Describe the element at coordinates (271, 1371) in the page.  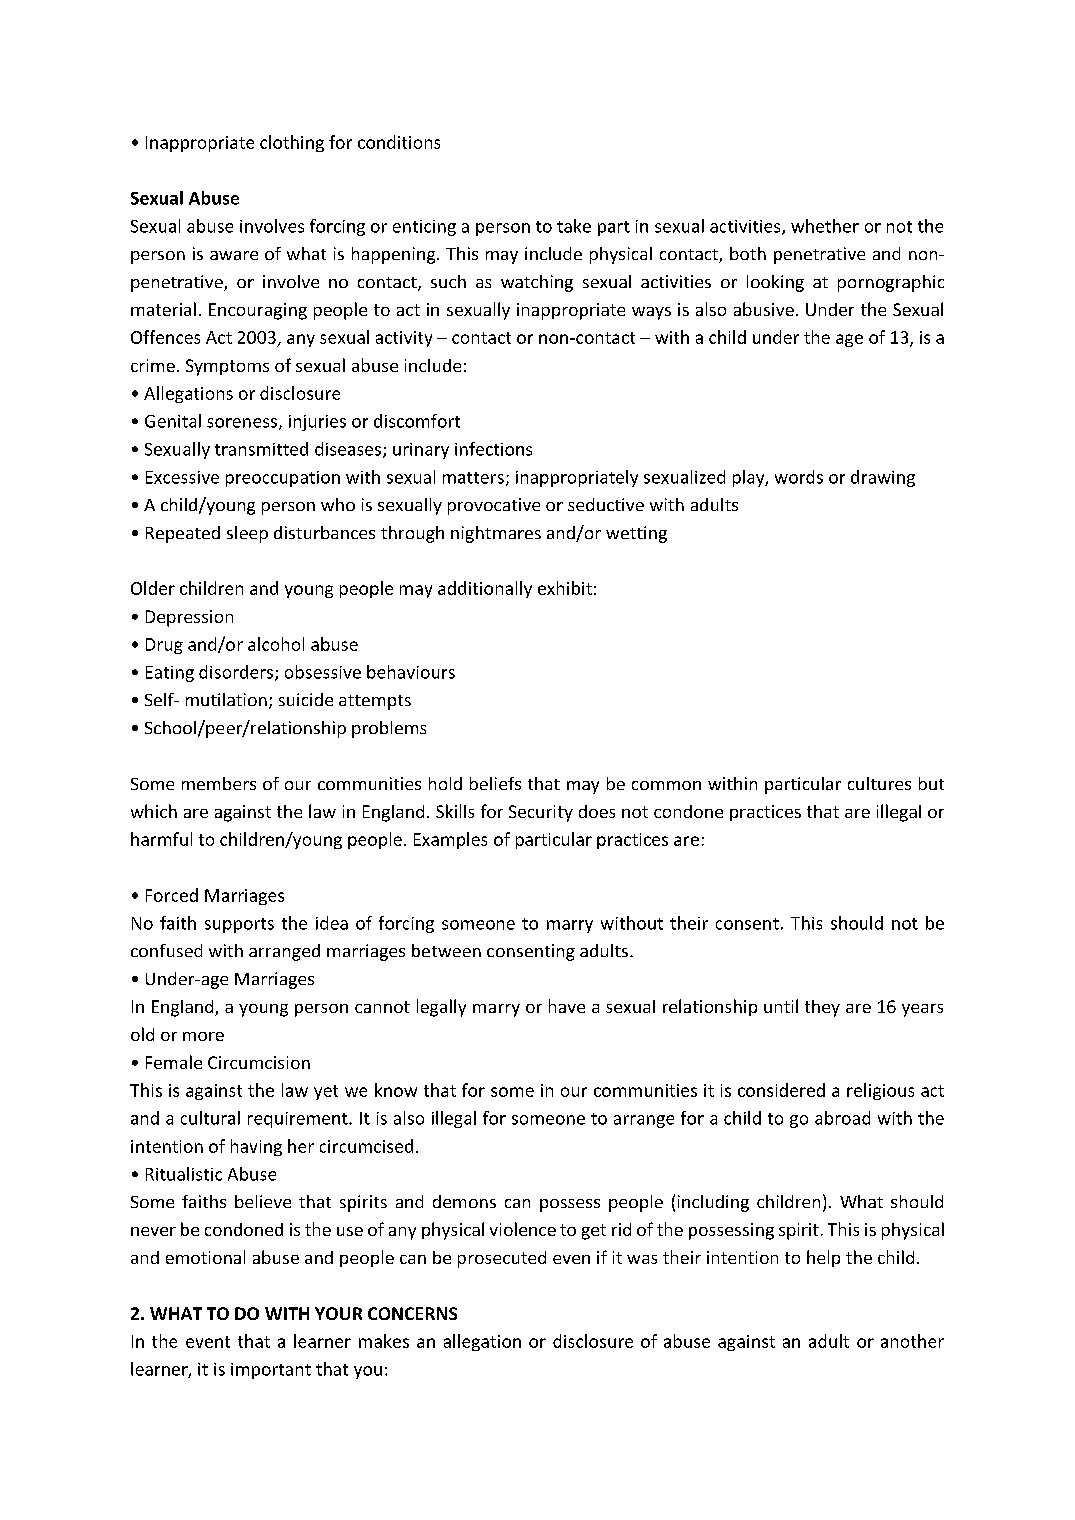
I see `important` at that location.
